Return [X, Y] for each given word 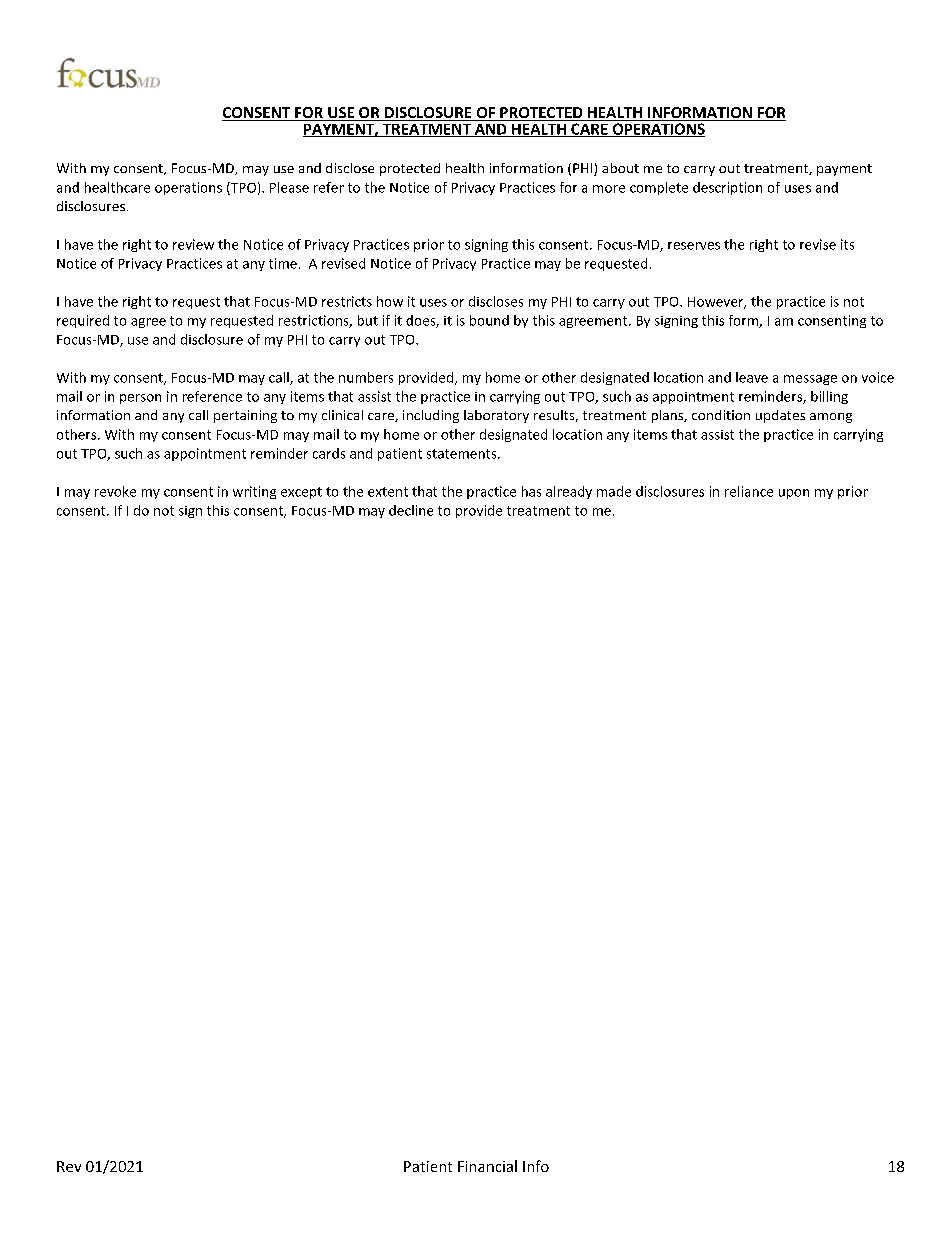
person [140, 399]
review [193, 244]
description [727, 188]
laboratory [496, 416]
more [609, 189]
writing [254, 492]
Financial [487, 1166]
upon [794, 494]
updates [780, 416]
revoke [115, 491]
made [614, 491]
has [531, 491]
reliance [749, 491]
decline [411, 510]
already [569, 492]
